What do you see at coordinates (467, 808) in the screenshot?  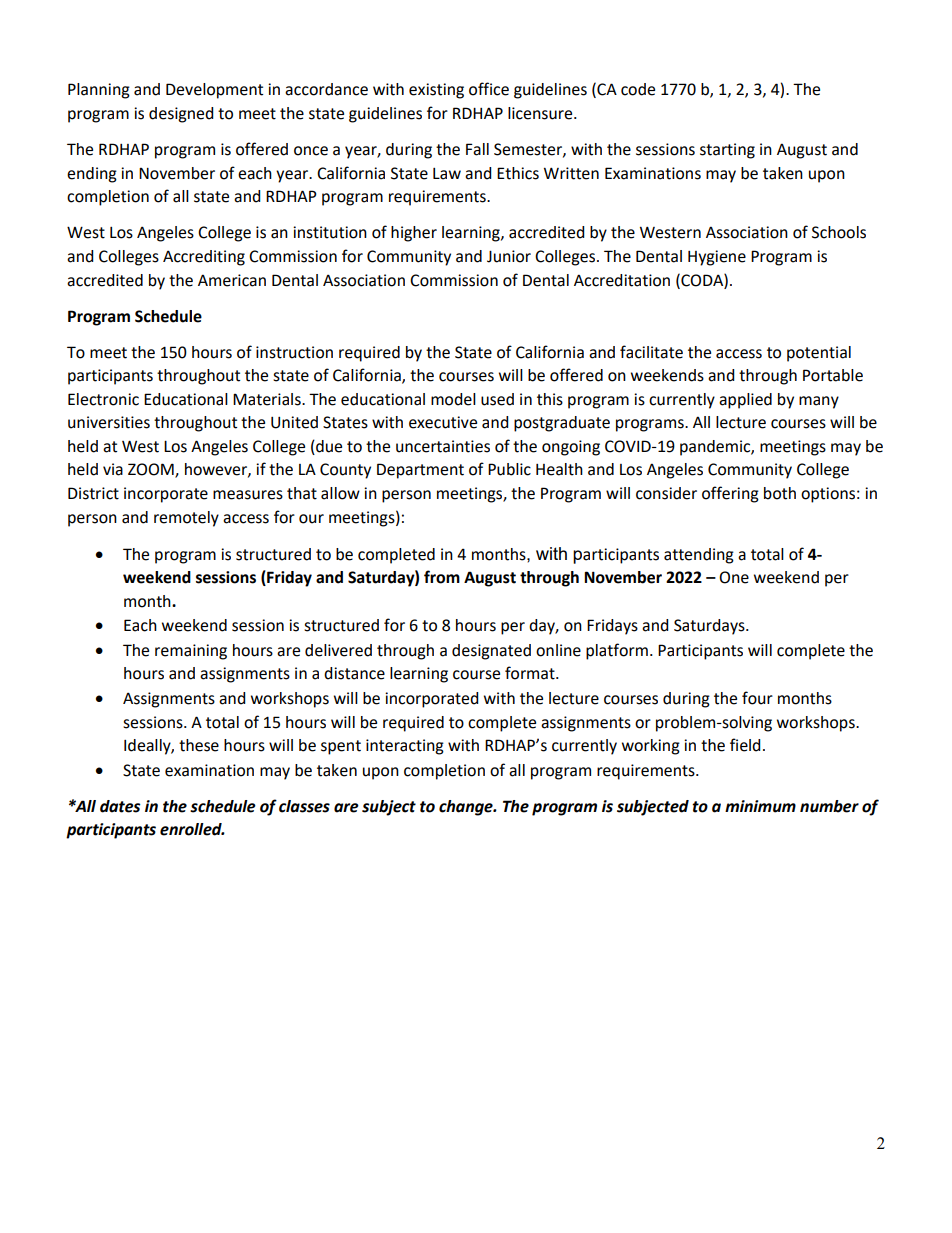 I see `change` at bounding box center [467, 808].
